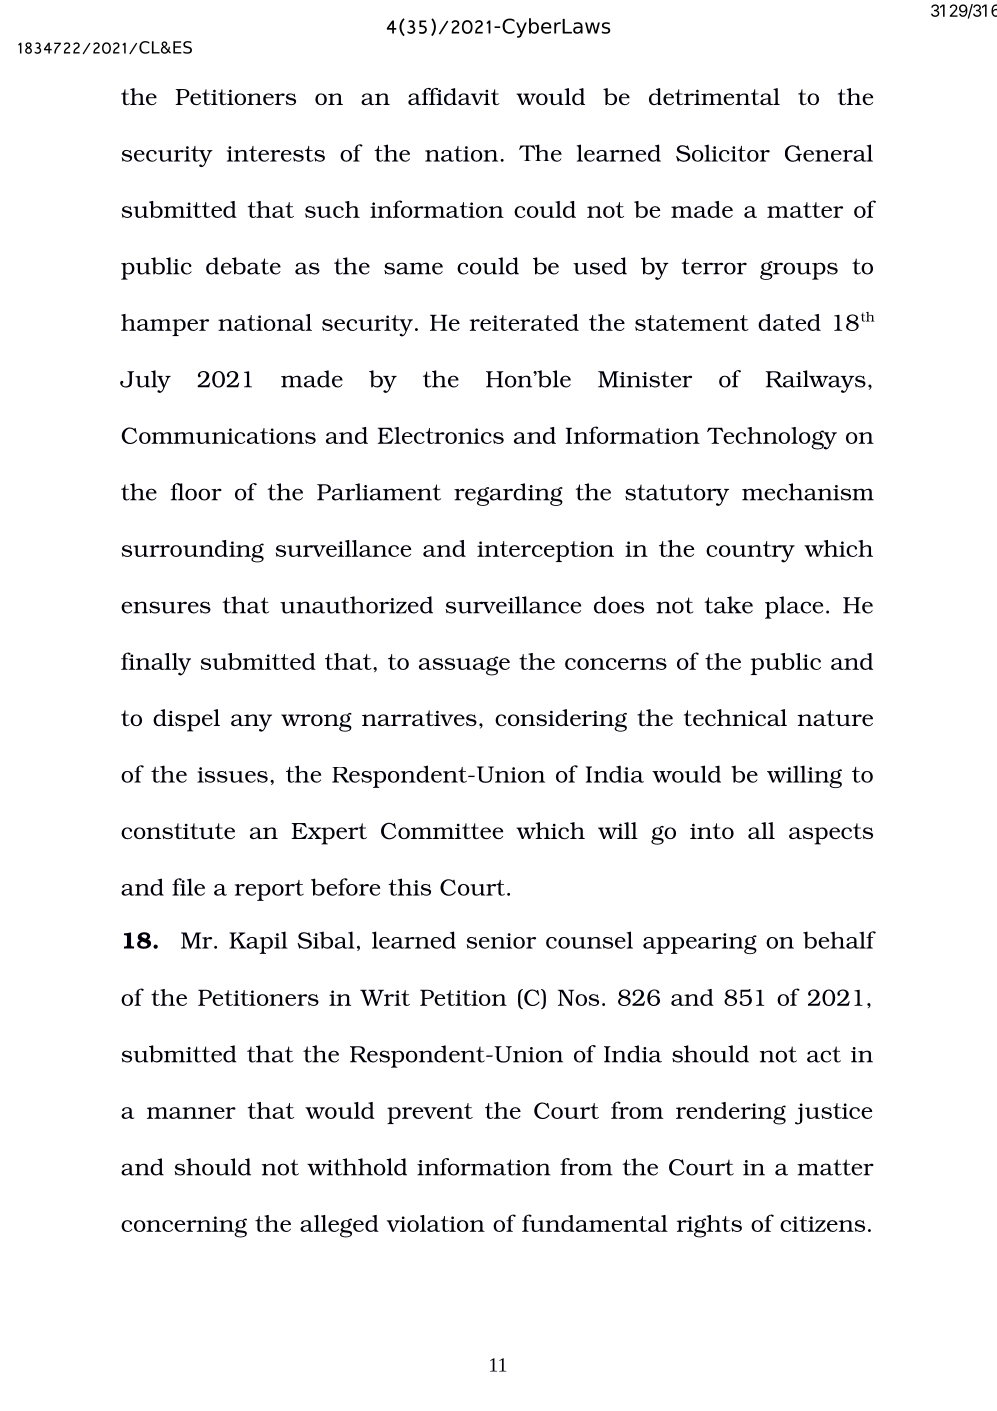 This screenshot has width=997, height=1411. What do you see at coordinates (464, 666) in the screenshot?
I see `assuage` at bounding box center [464, 666].
